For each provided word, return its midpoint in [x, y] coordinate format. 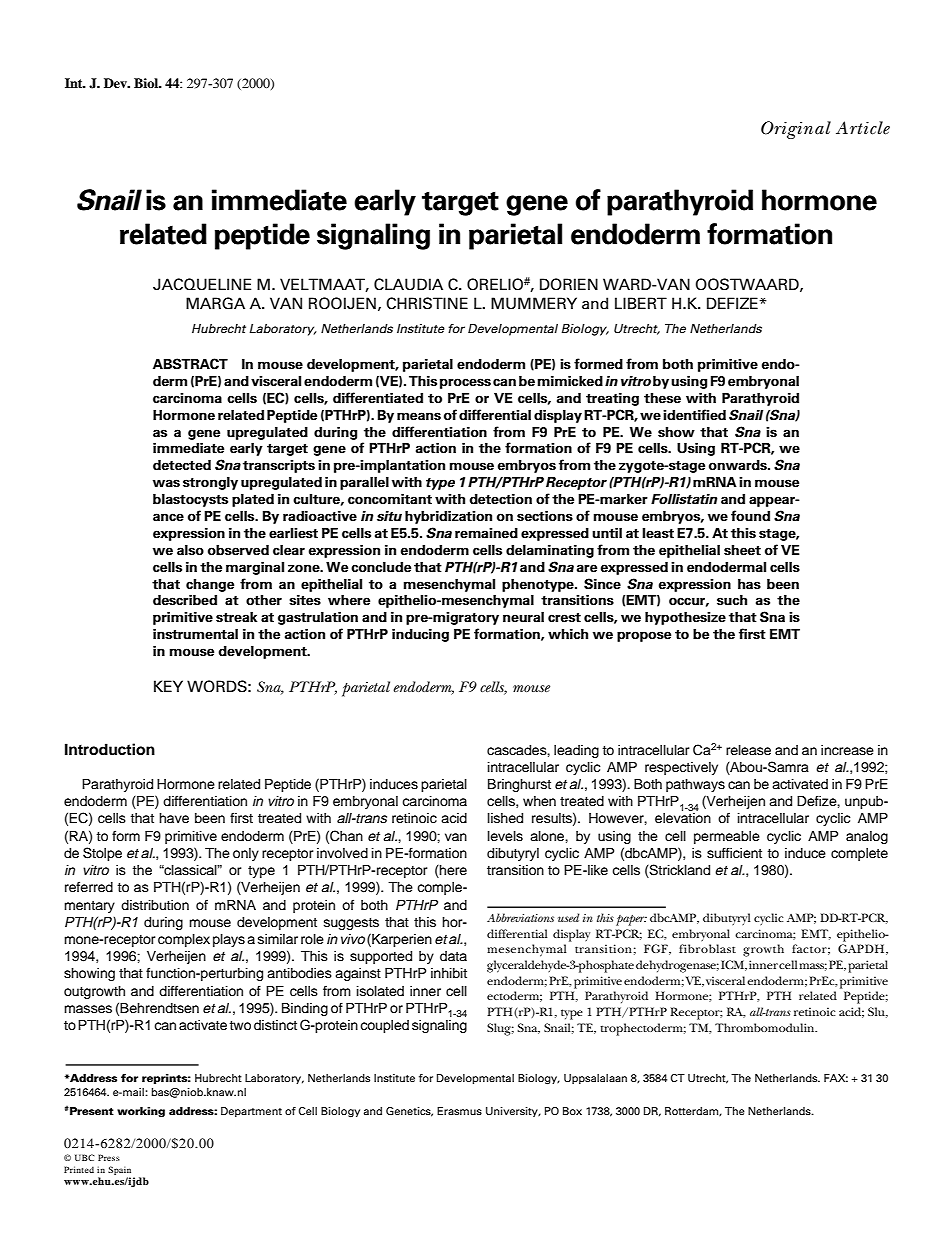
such [732, 600]
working [141, 1112]
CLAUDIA [408, 284]
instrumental [195, 634]
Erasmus [459, 1111]
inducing [420, 635]
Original [796, 130]
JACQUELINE [202, 284]
